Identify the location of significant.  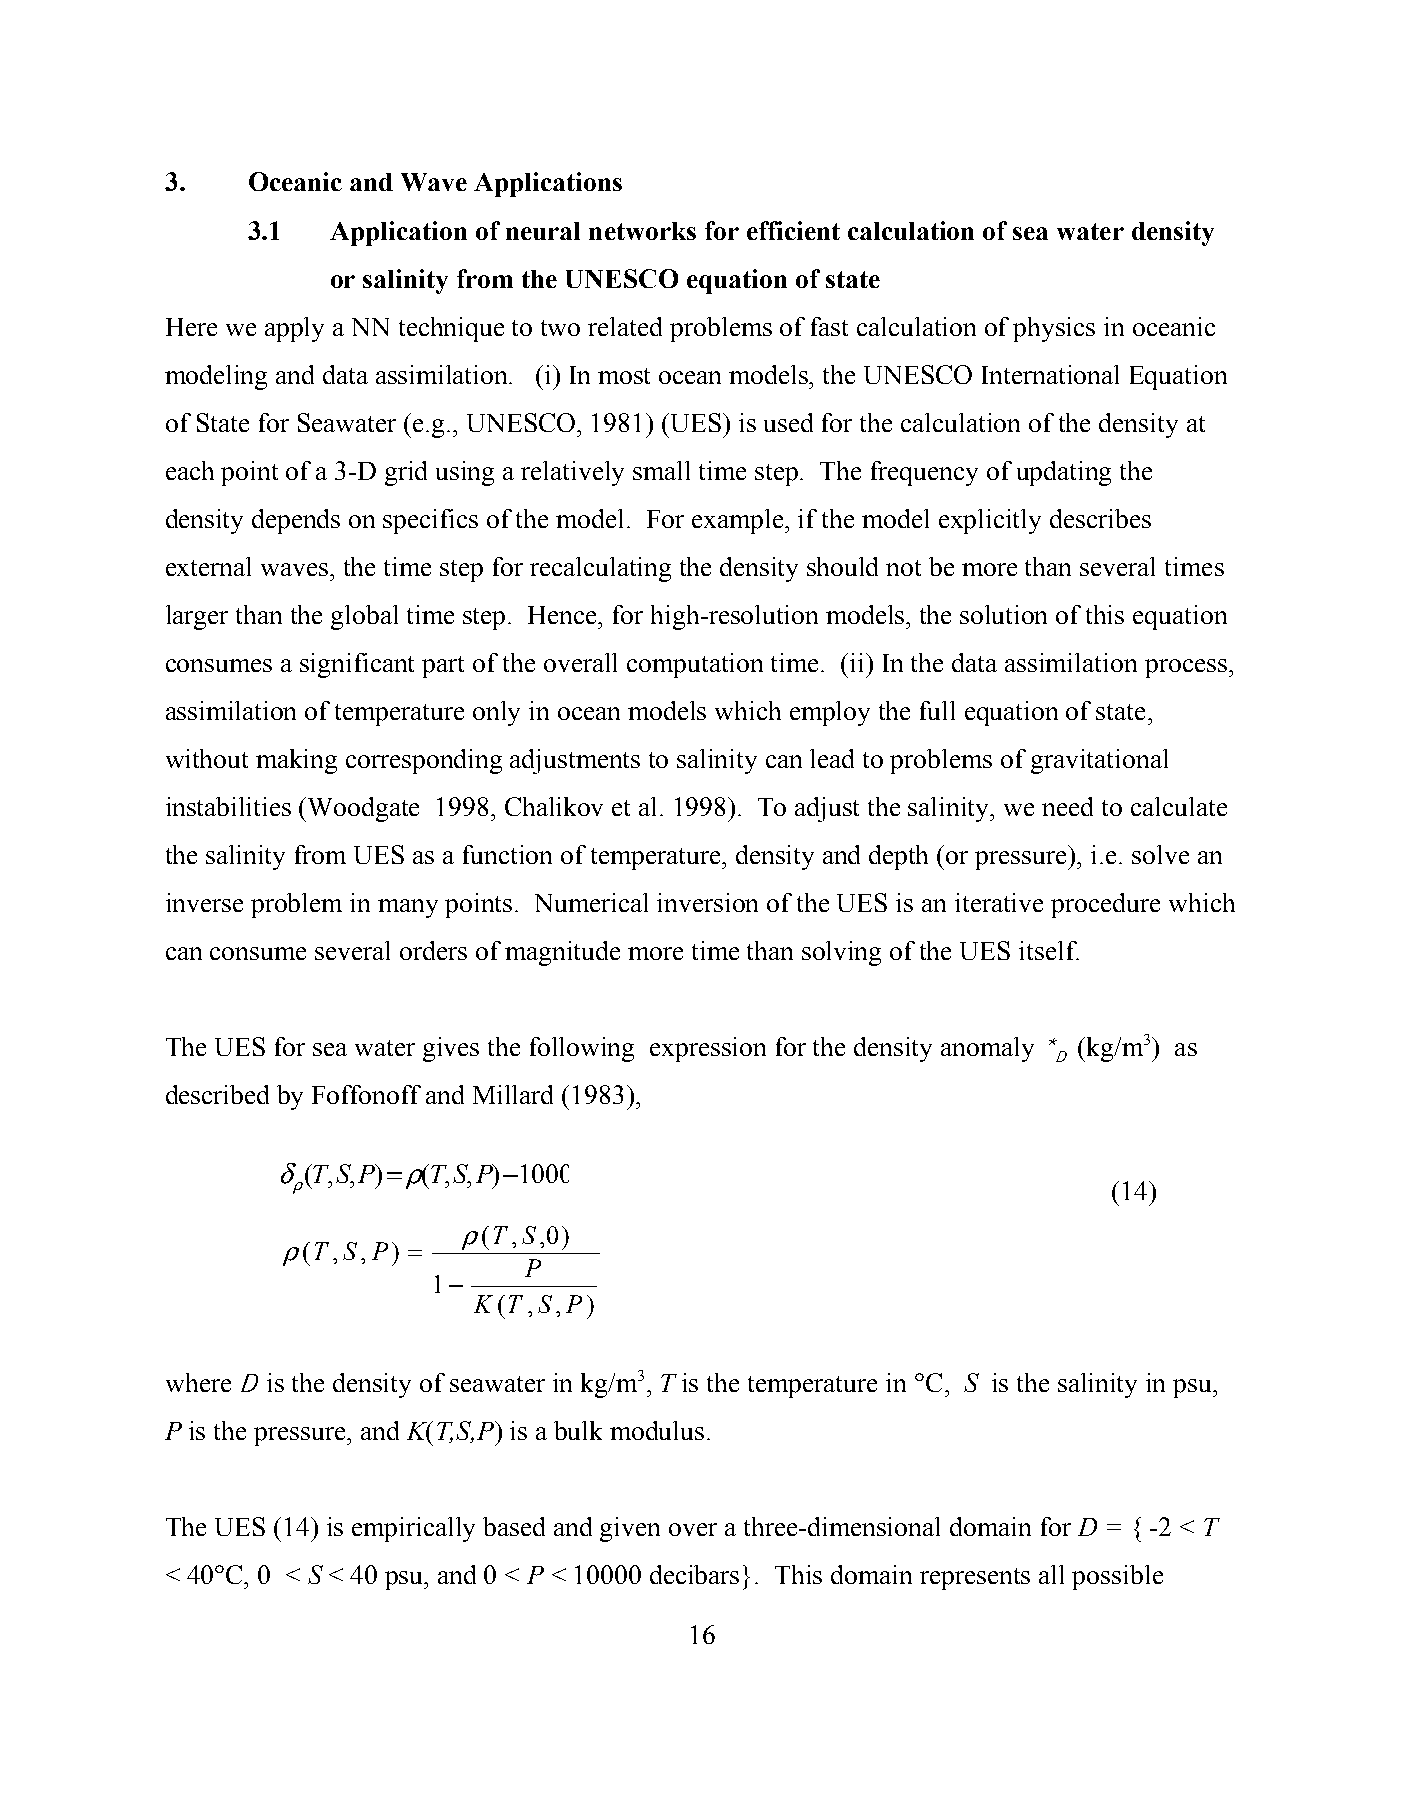
(357, 665).
